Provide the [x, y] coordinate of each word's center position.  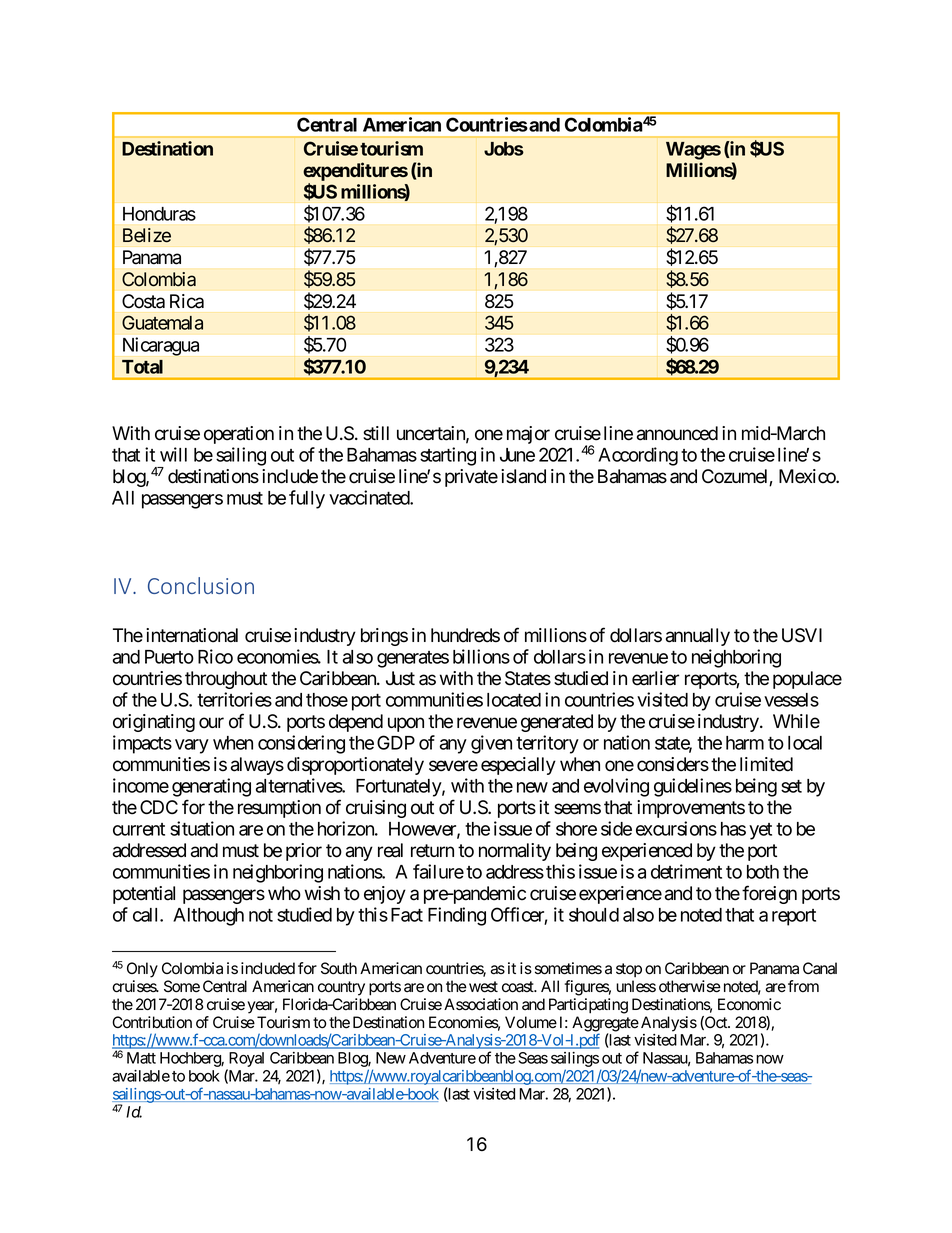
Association [481, 1004]
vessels [791, 700]
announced [677, 433]
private [471, 478]
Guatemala [162, 322]
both [763, 872]
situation [202, 828]
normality [515, 852]
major [528, 435]
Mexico [808, 476]
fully [307, 499]
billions [481, 656]
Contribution [152, 1022]
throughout [226, 680]
